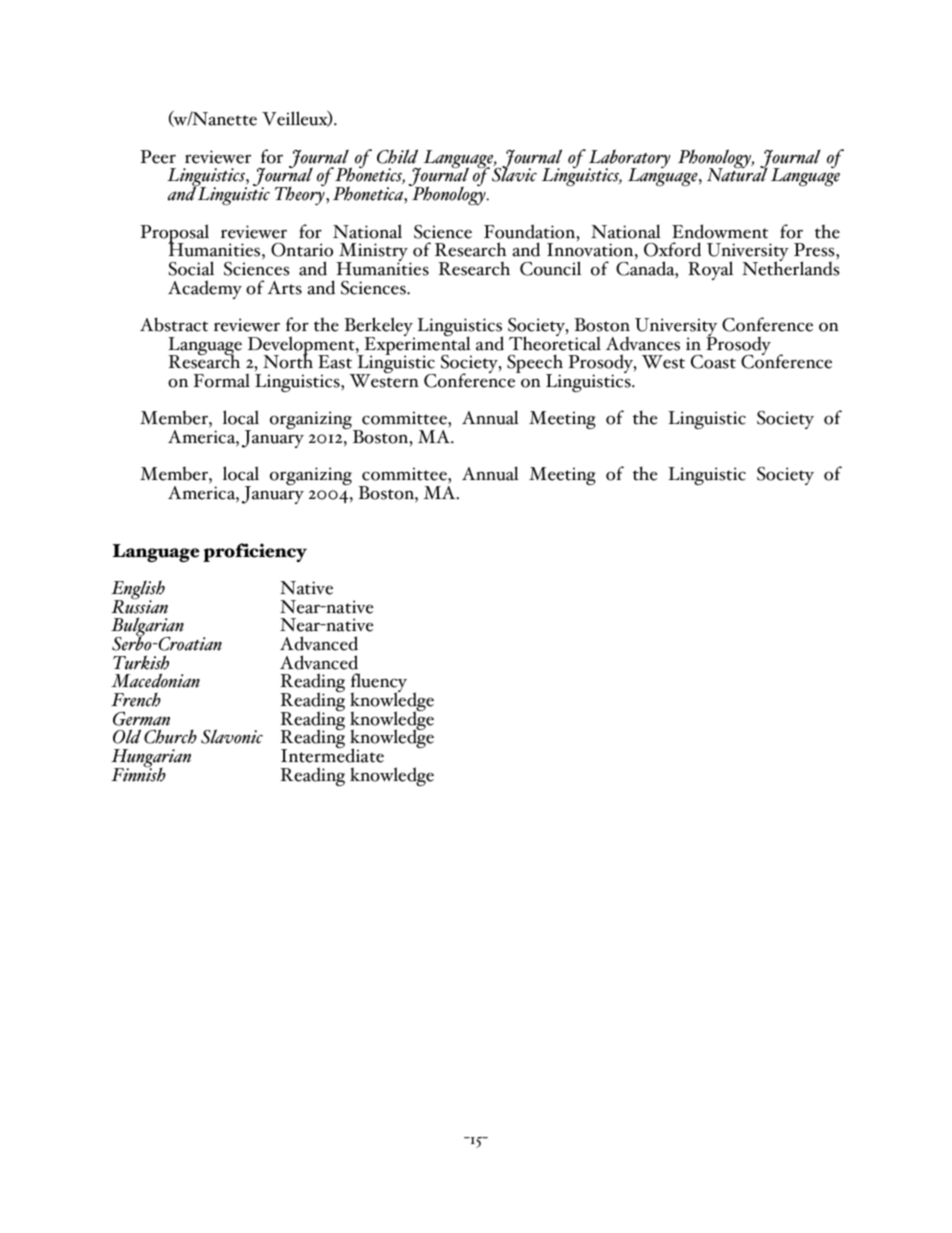 The height and width of the screenshot is (1233, 952). What do you see at coordinates (332, 755) in the screenshot?
I see `Intermediate` at bounding box center [332, 755].
